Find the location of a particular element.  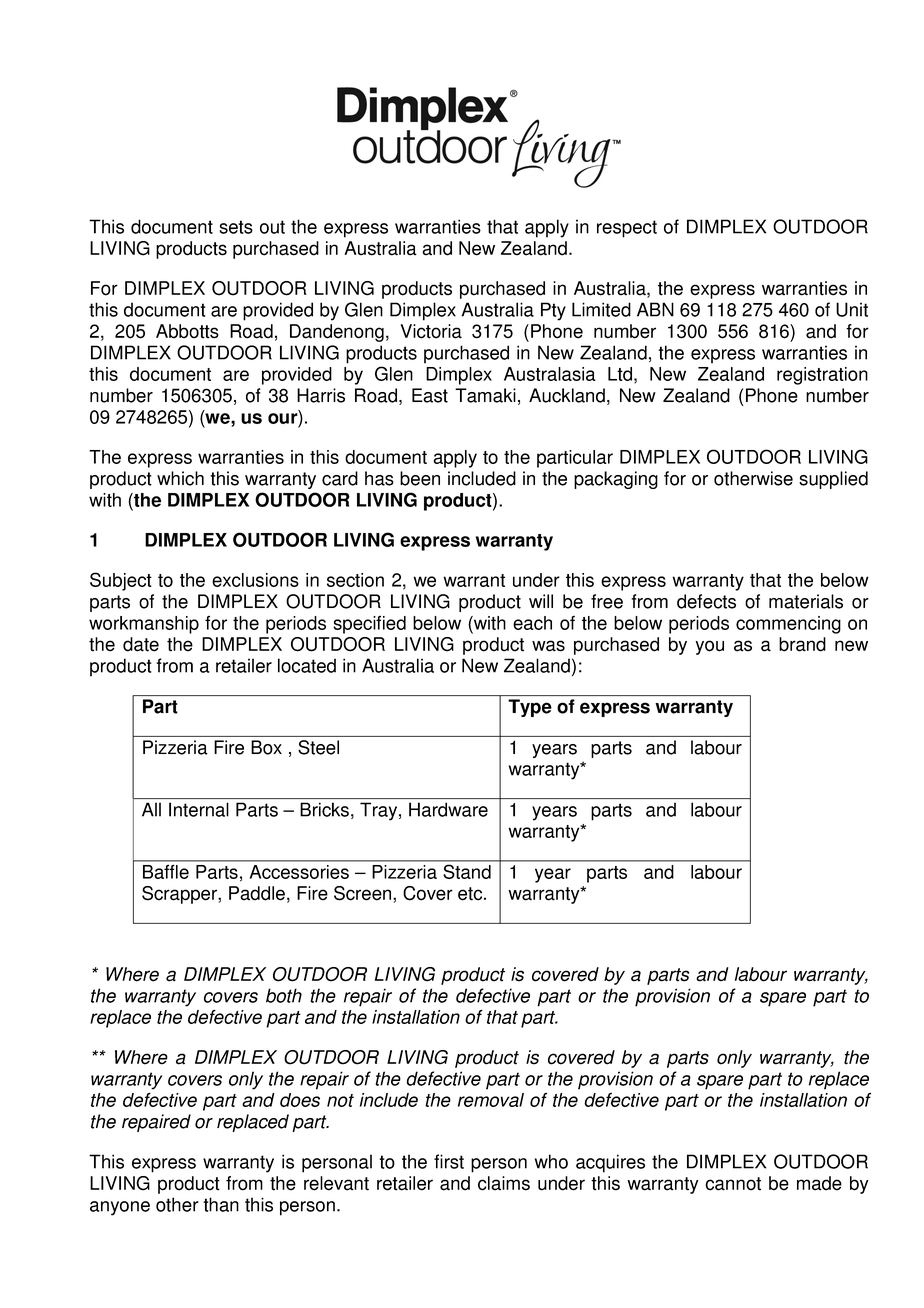

sets is located at coordinates (236, 227).
